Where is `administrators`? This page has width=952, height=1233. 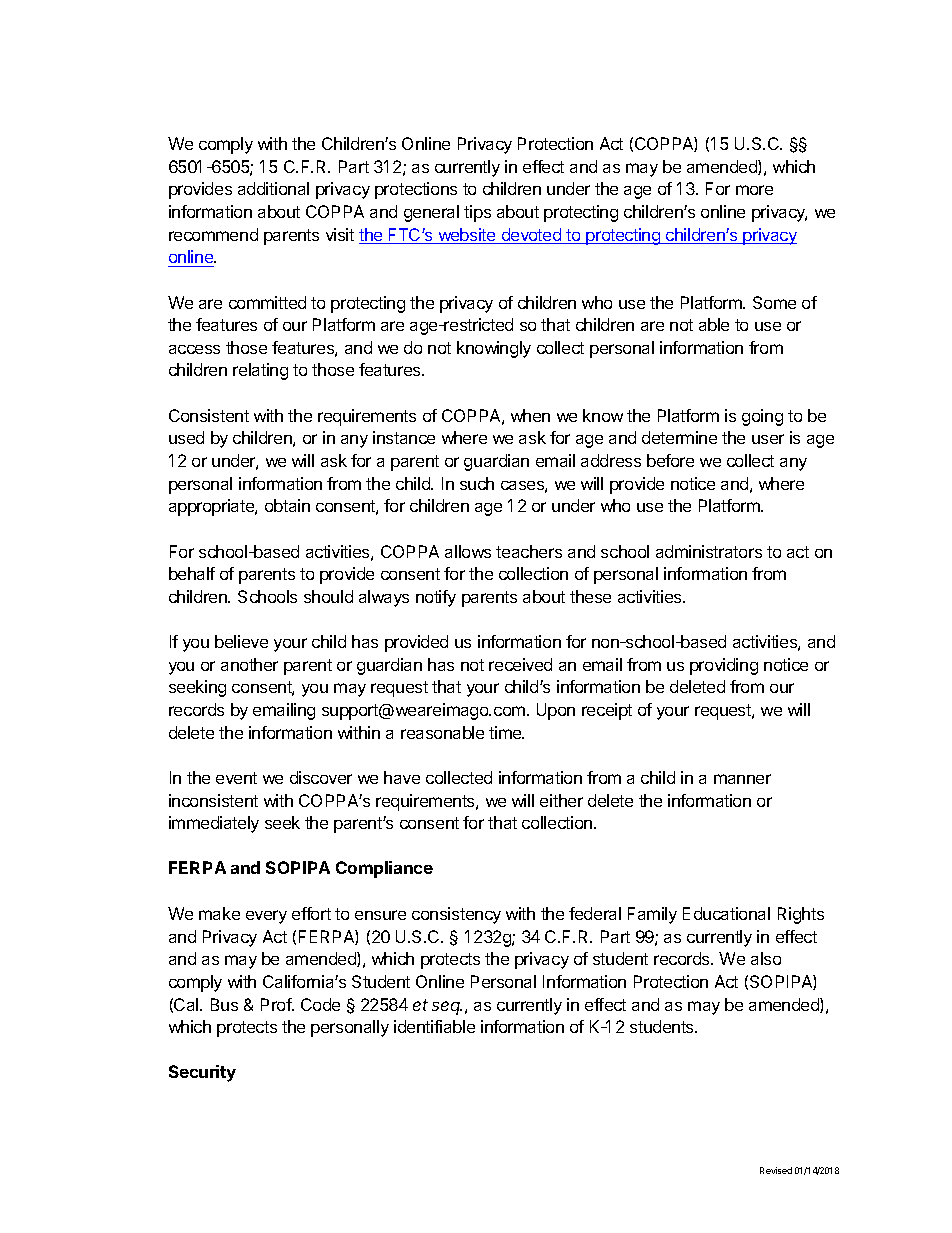 administrators is located at coordinates (709, 551).
